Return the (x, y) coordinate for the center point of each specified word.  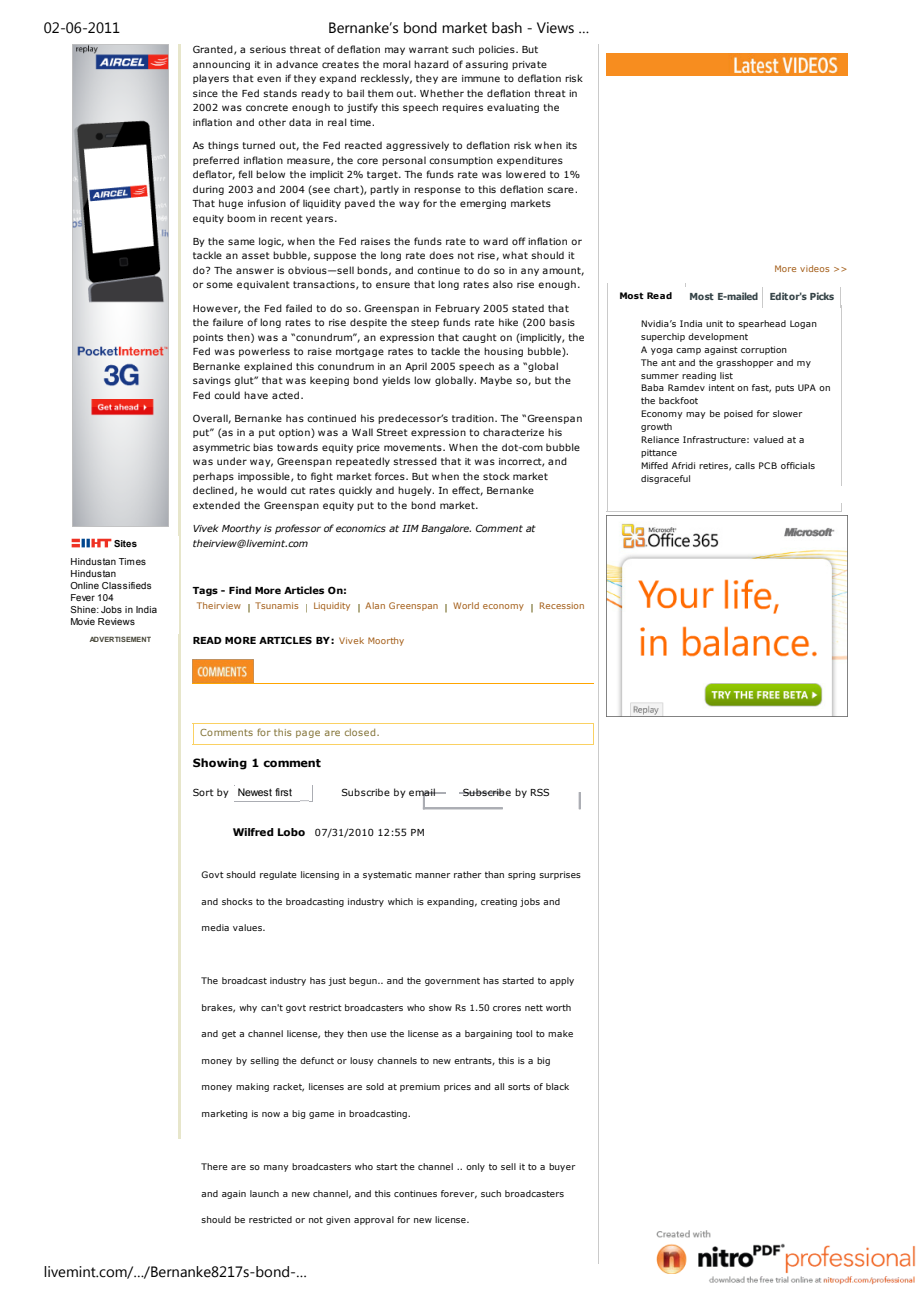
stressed (415, 461)
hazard (431, 64)
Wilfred (253, 832)
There (214, 1166)
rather (468, 874)
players (211, 79)
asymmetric (221, 448)
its (571, 145)
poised (738, 414)
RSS (540, 792)
